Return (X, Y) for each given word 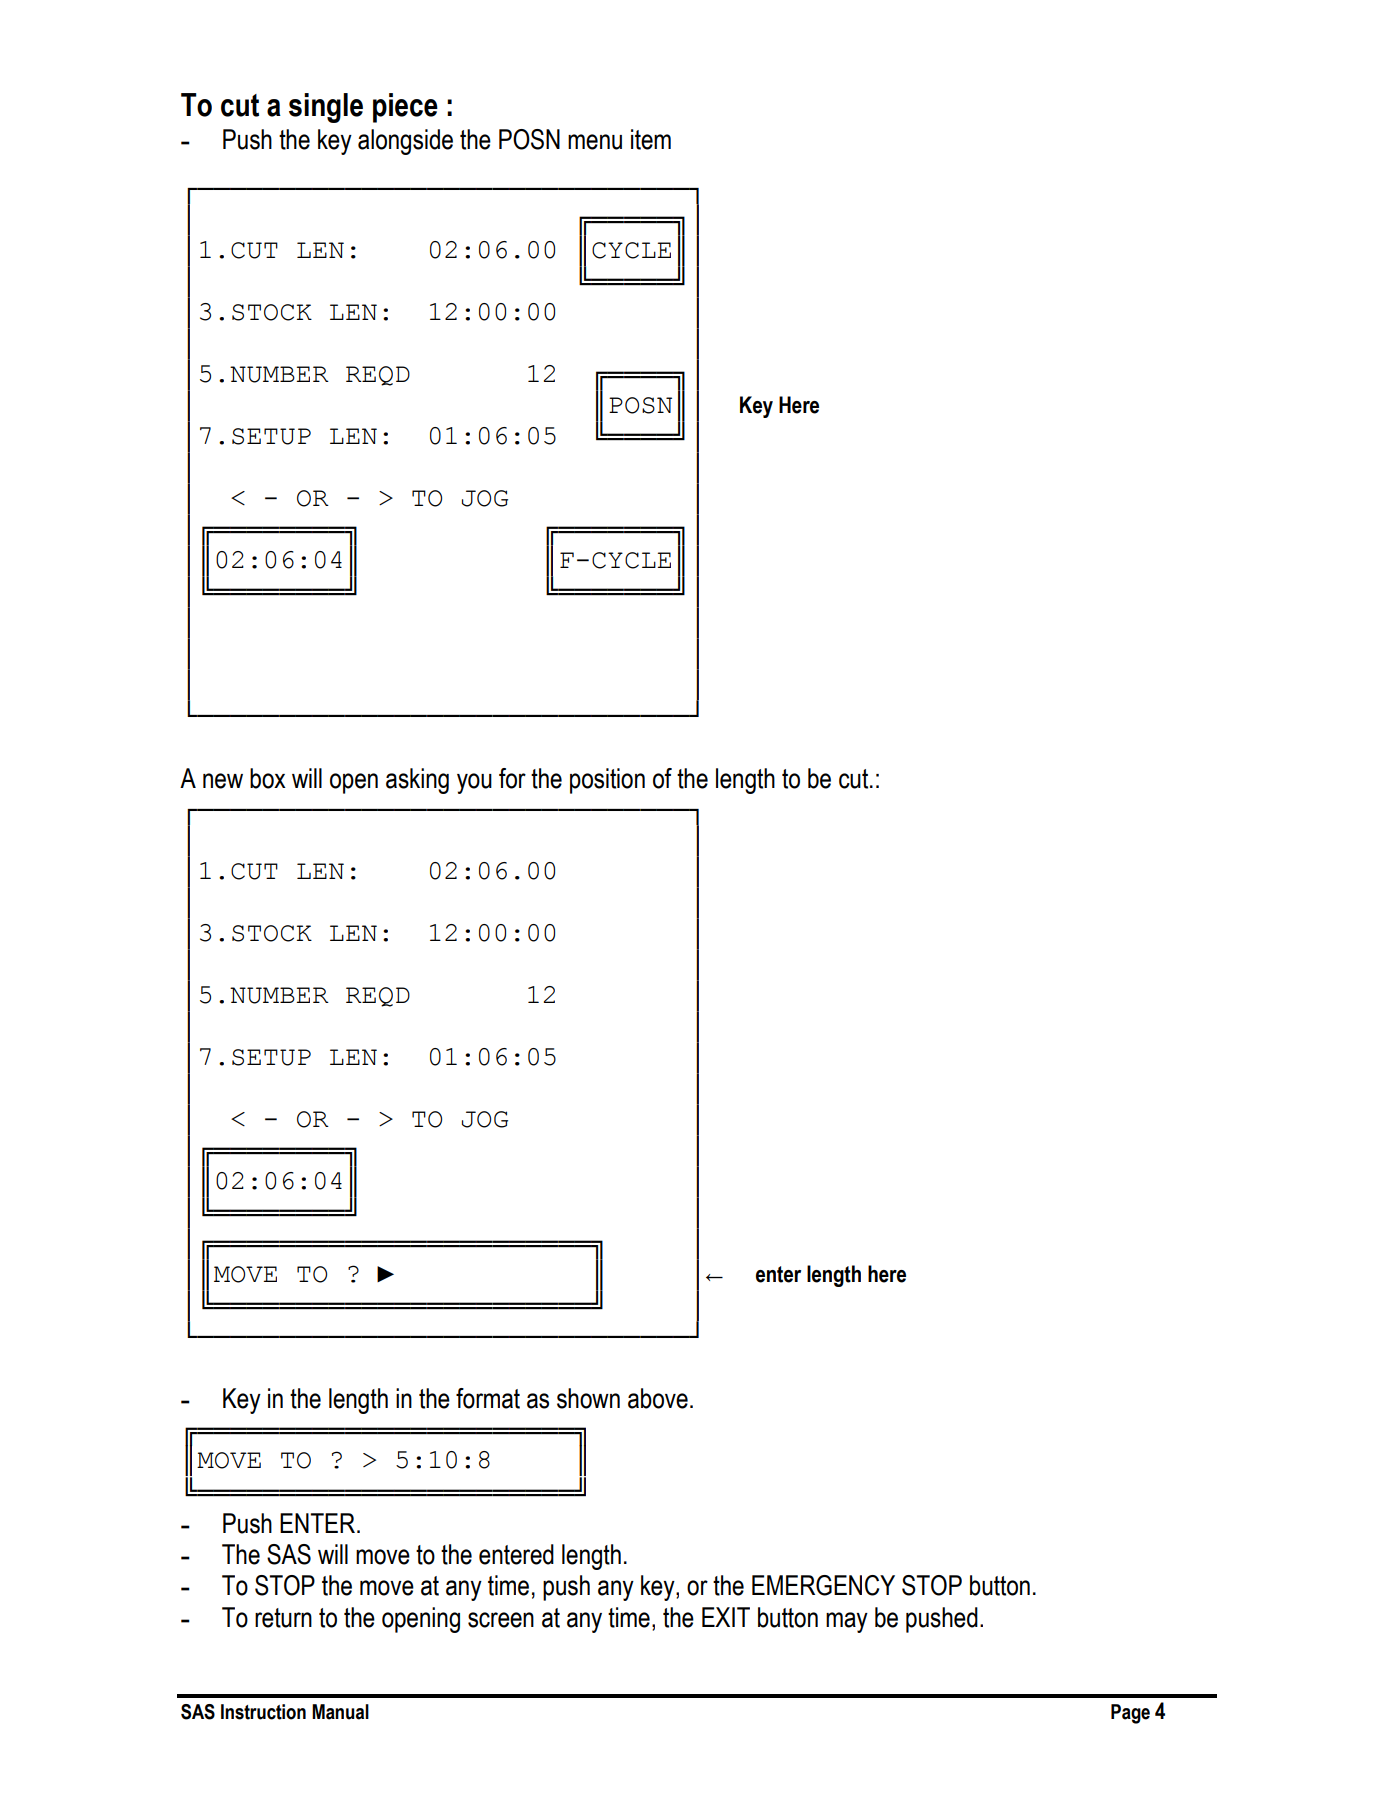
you (474, 783)
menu (595, 142)
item (651, 139)
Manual (340, 1712)
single (326, 108)
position (607, 781)
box (268, 778)
